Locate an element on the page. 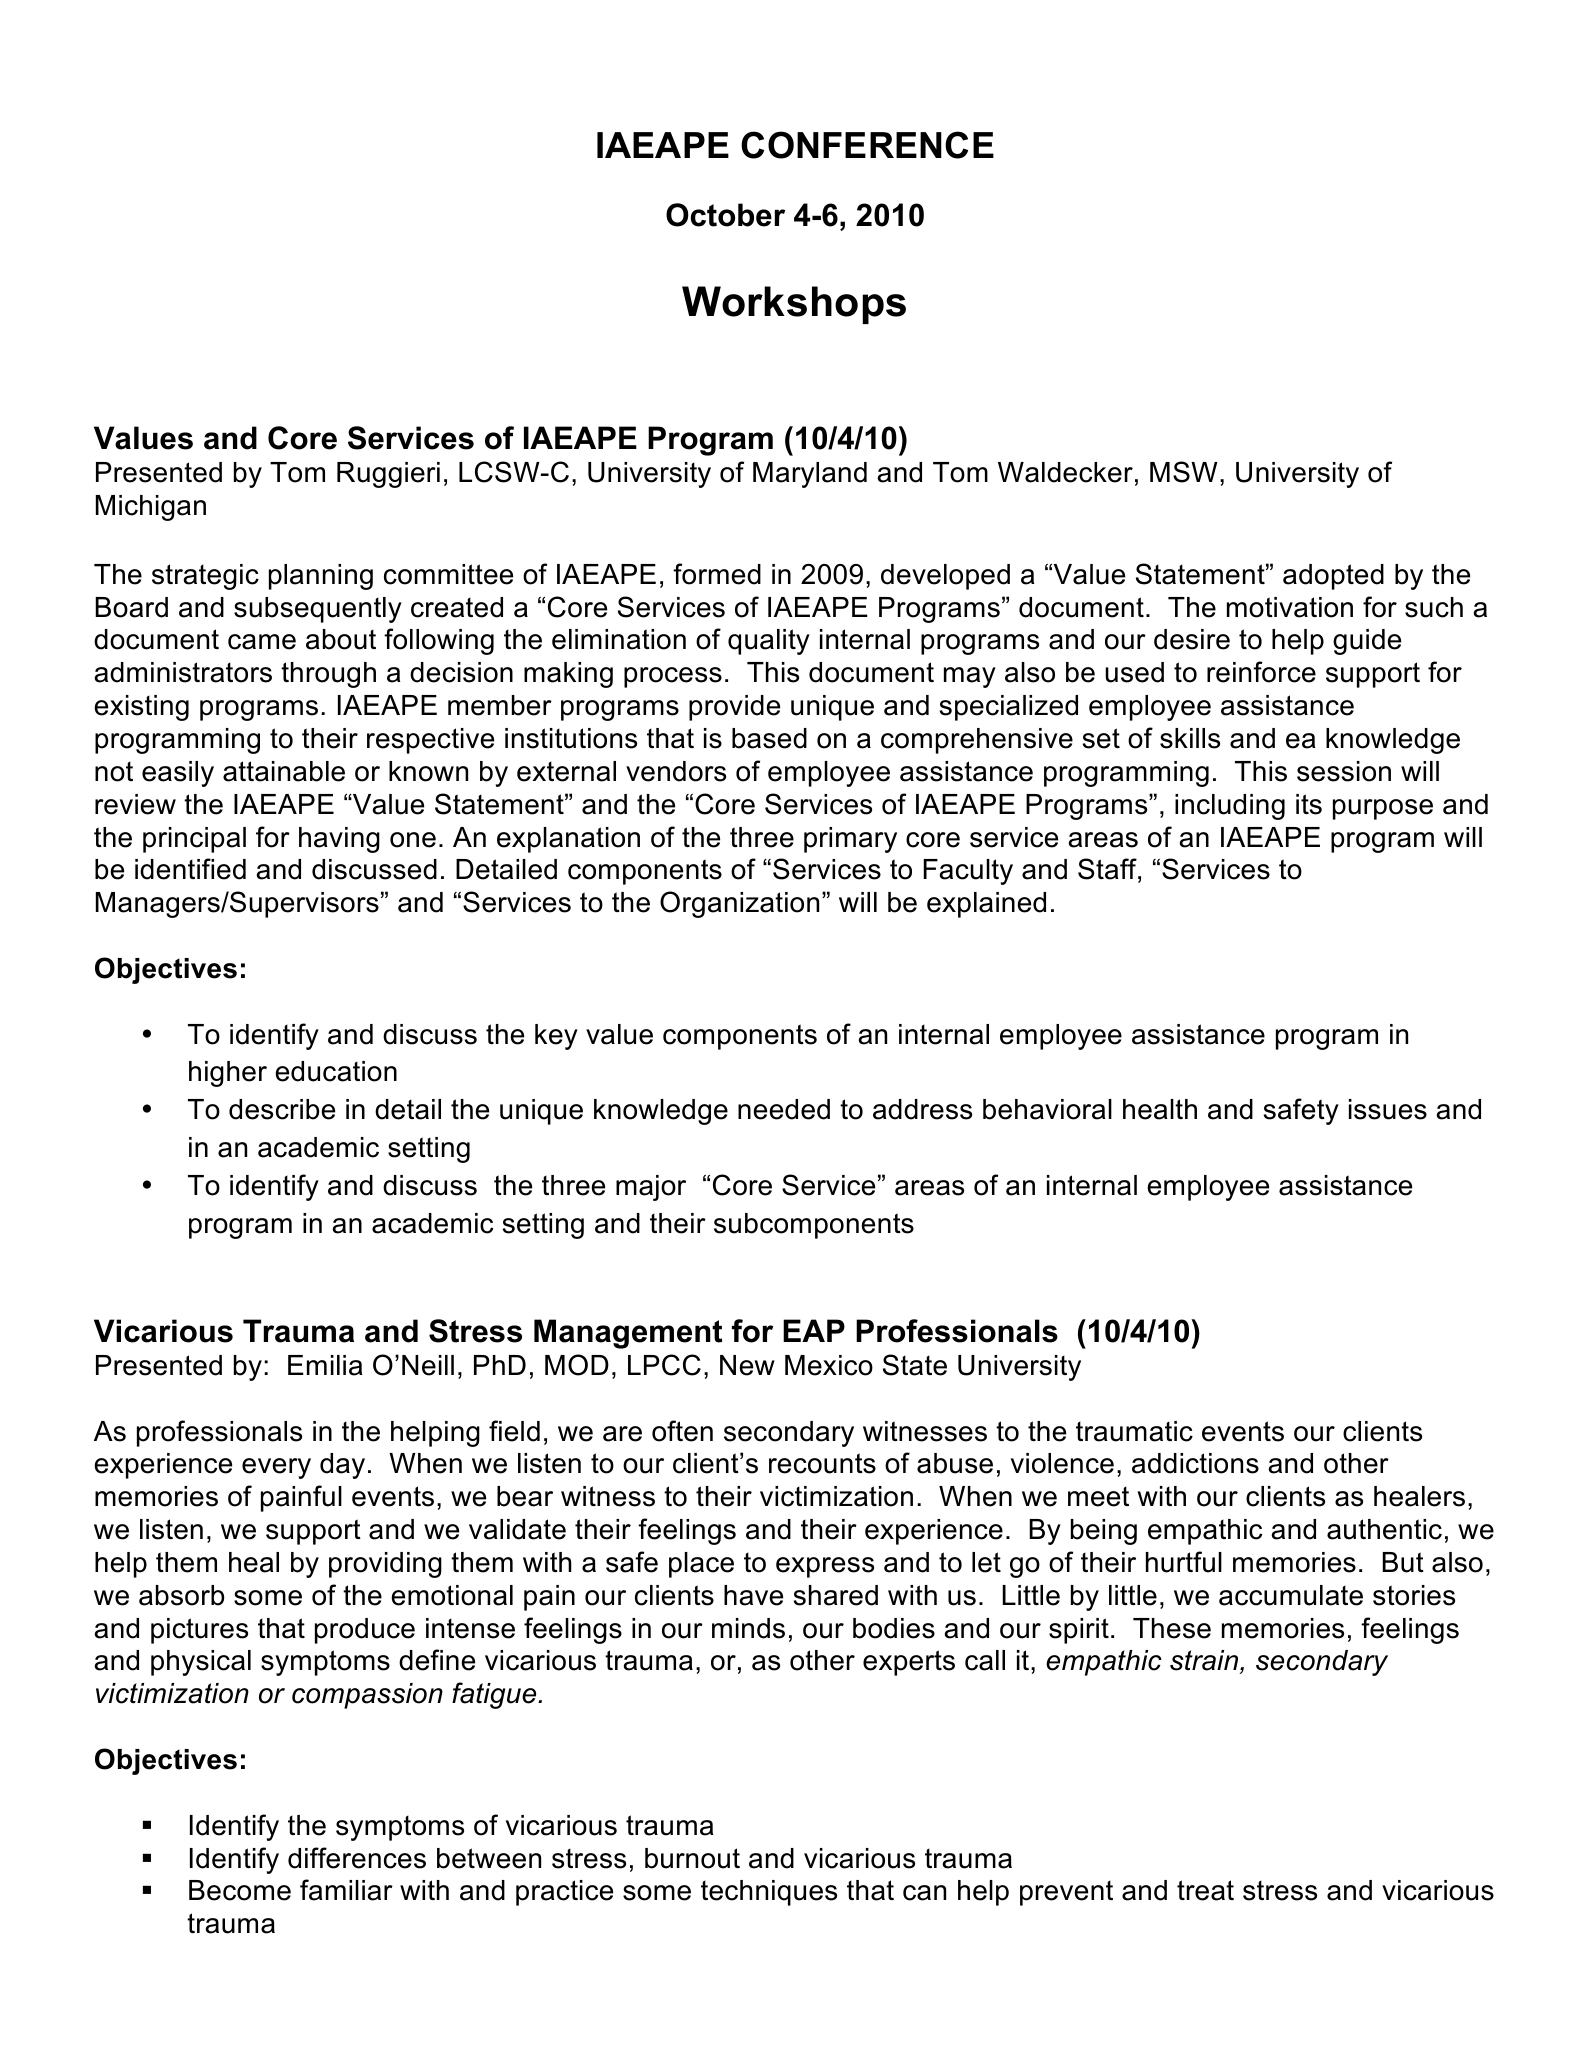 Image resolution: width=1590 pixels, height=2057 pixels. addictions is located at coordinates (1195, 1463).
